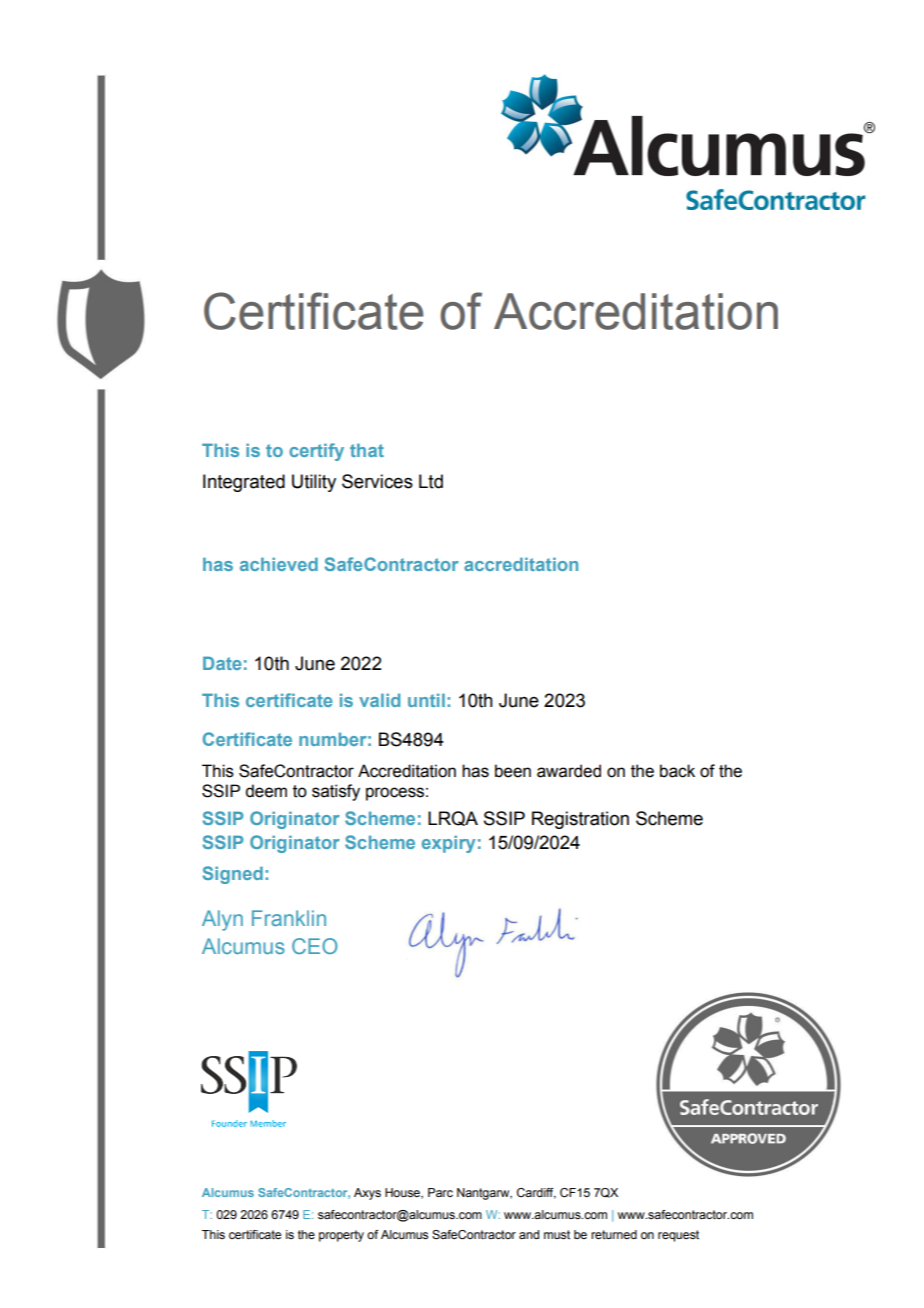 This image has width=924, height=1308. I want to click on Parc, so click(440, 1192).
